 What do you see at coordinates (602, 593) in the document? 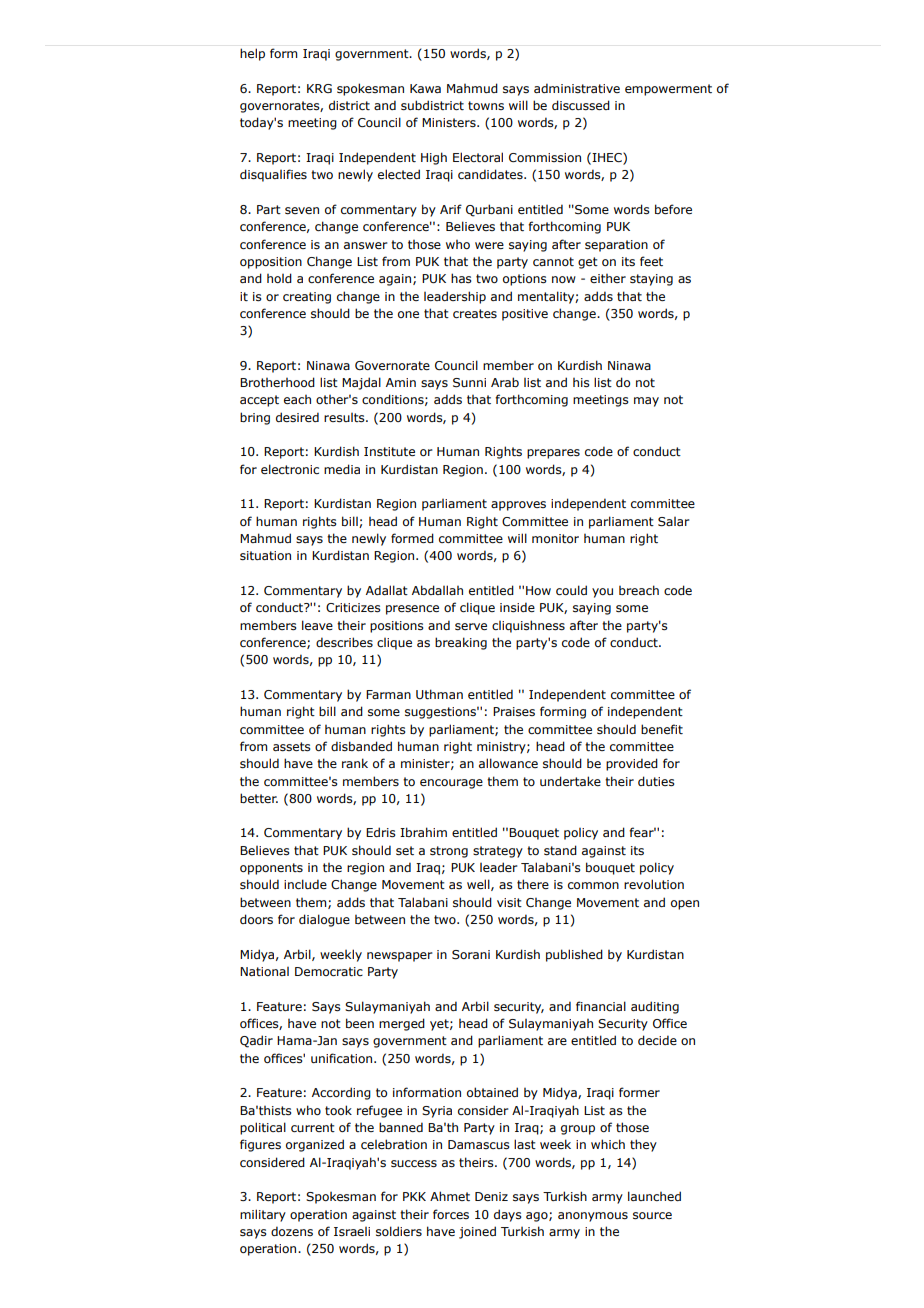
I see `you` at bounding box center [602, 593].
